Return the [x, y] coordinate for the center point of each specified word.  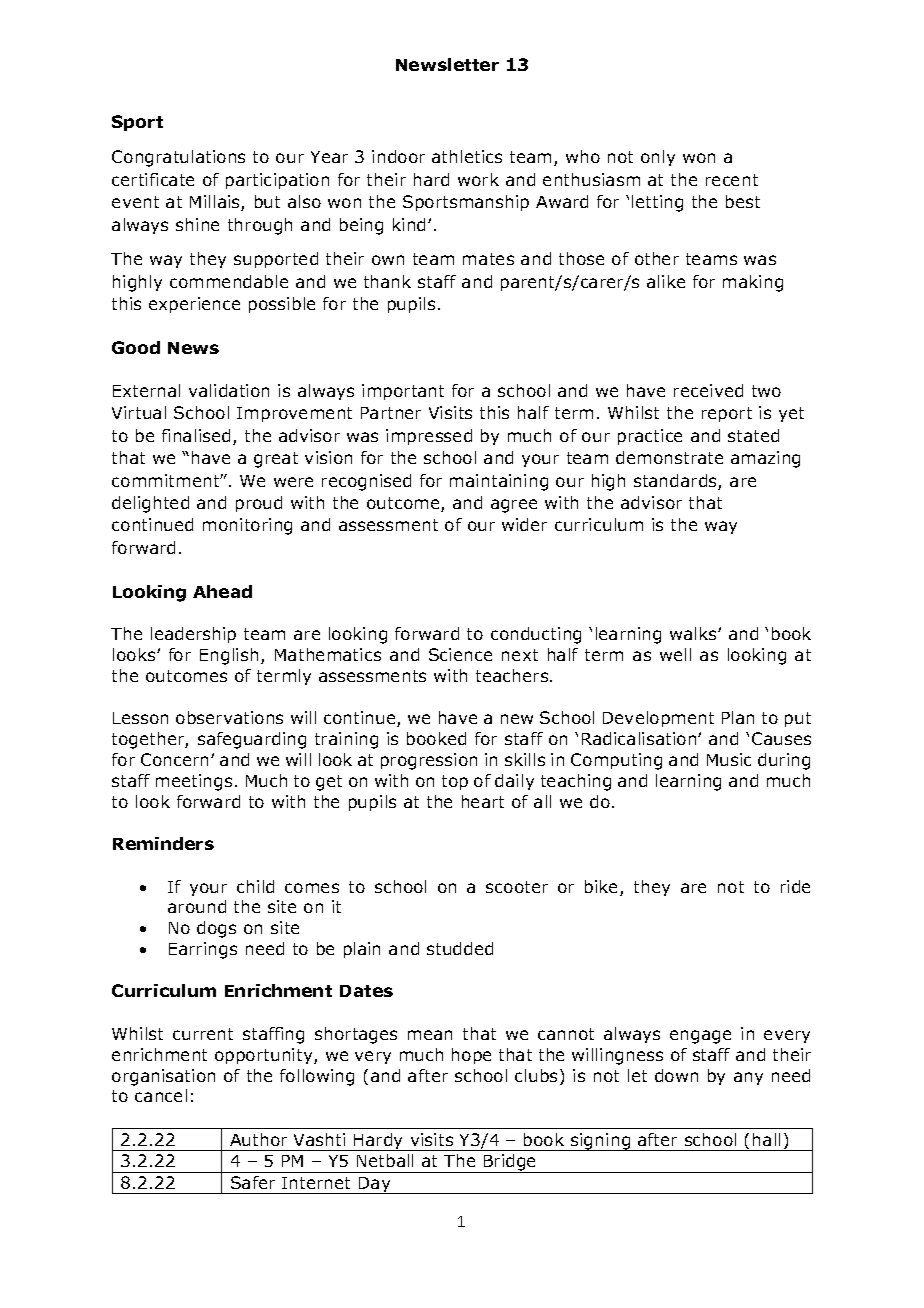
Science [460, 654]
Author [258, 1139]
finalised [196, 435]
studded [460, 948]
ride [795, 886]
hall [766, 1139]
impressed [429, 437]
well [675, 654]
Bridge [510, 1163]
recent [732, 180]
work [478, 179]
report [727, 414]
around [197, 906]
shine [197, 224]
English [229, 656]
